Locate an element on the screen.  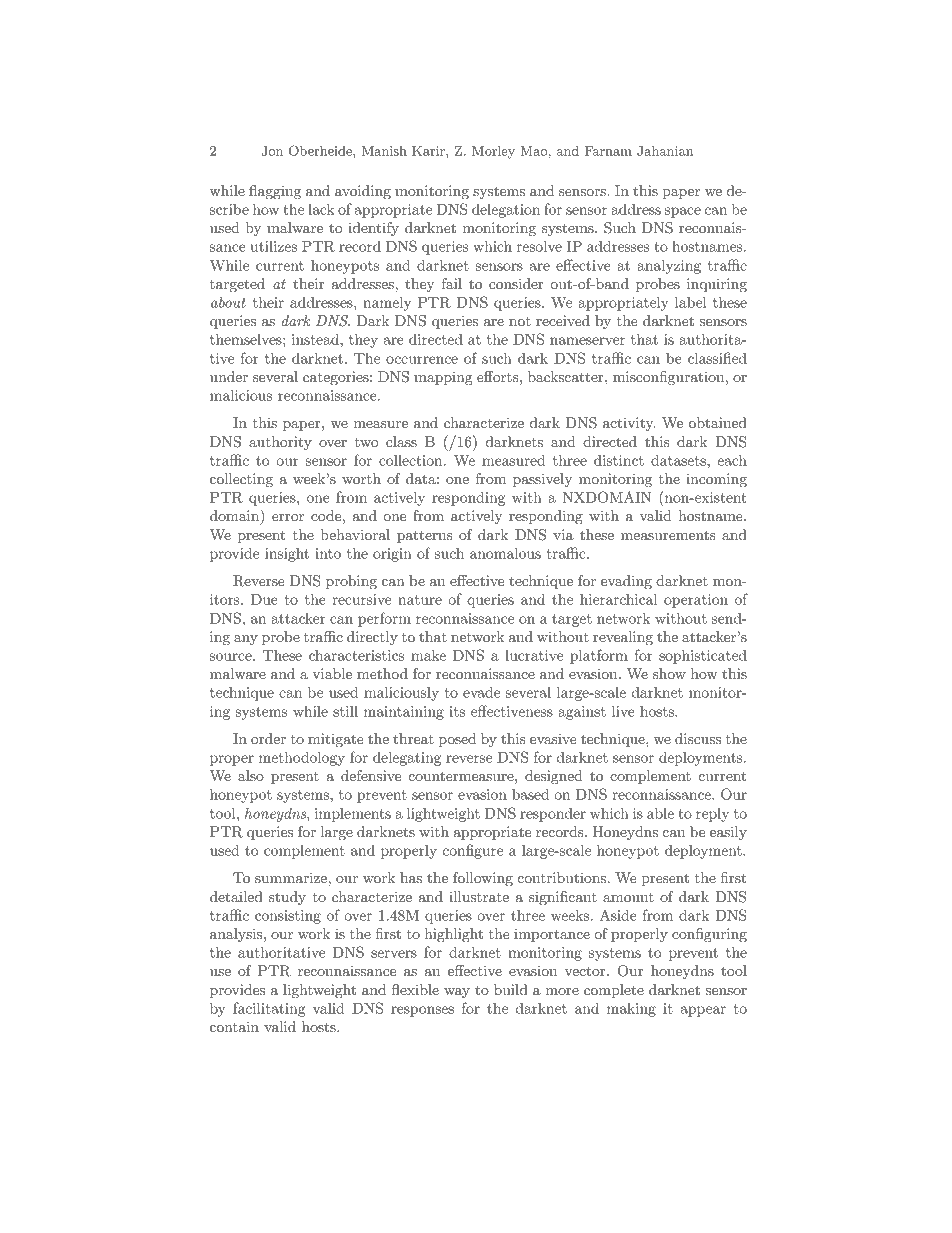
discuss is located at coordinates (698, 738).
